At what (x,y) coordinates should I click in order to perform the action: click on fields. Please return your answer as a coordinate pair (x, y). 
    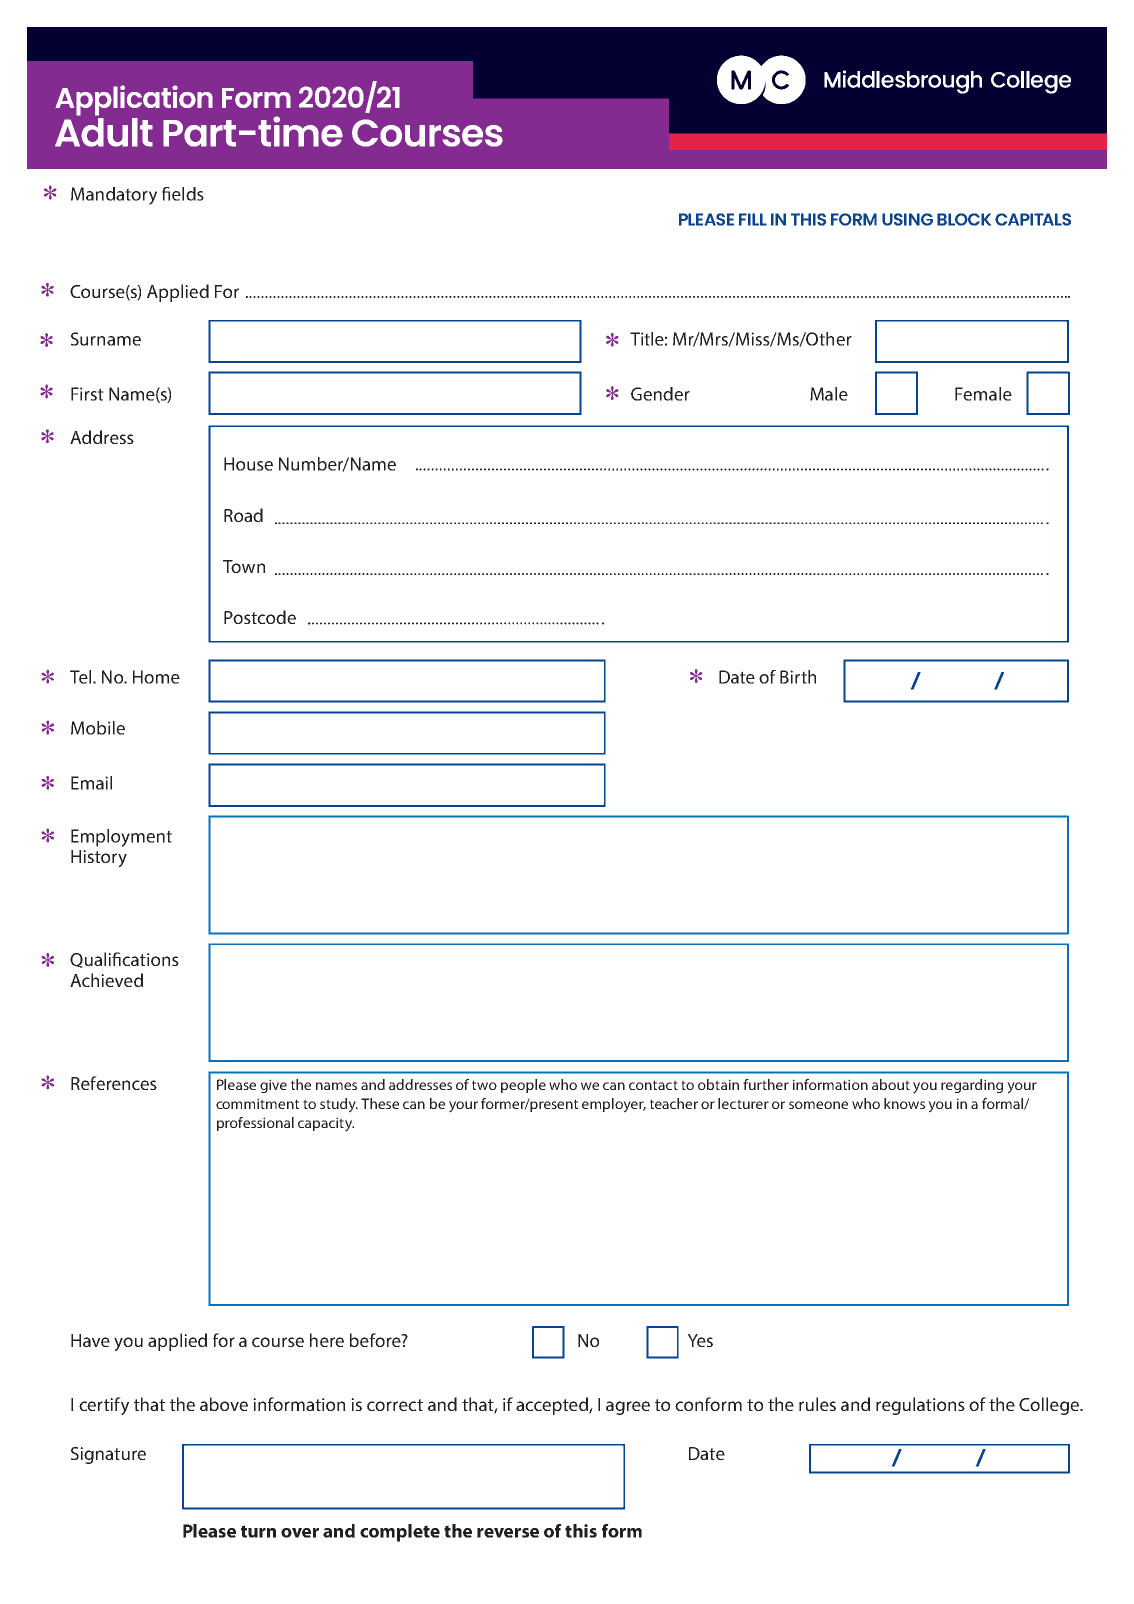
    Looking at the image, I should click on (183, 194).
